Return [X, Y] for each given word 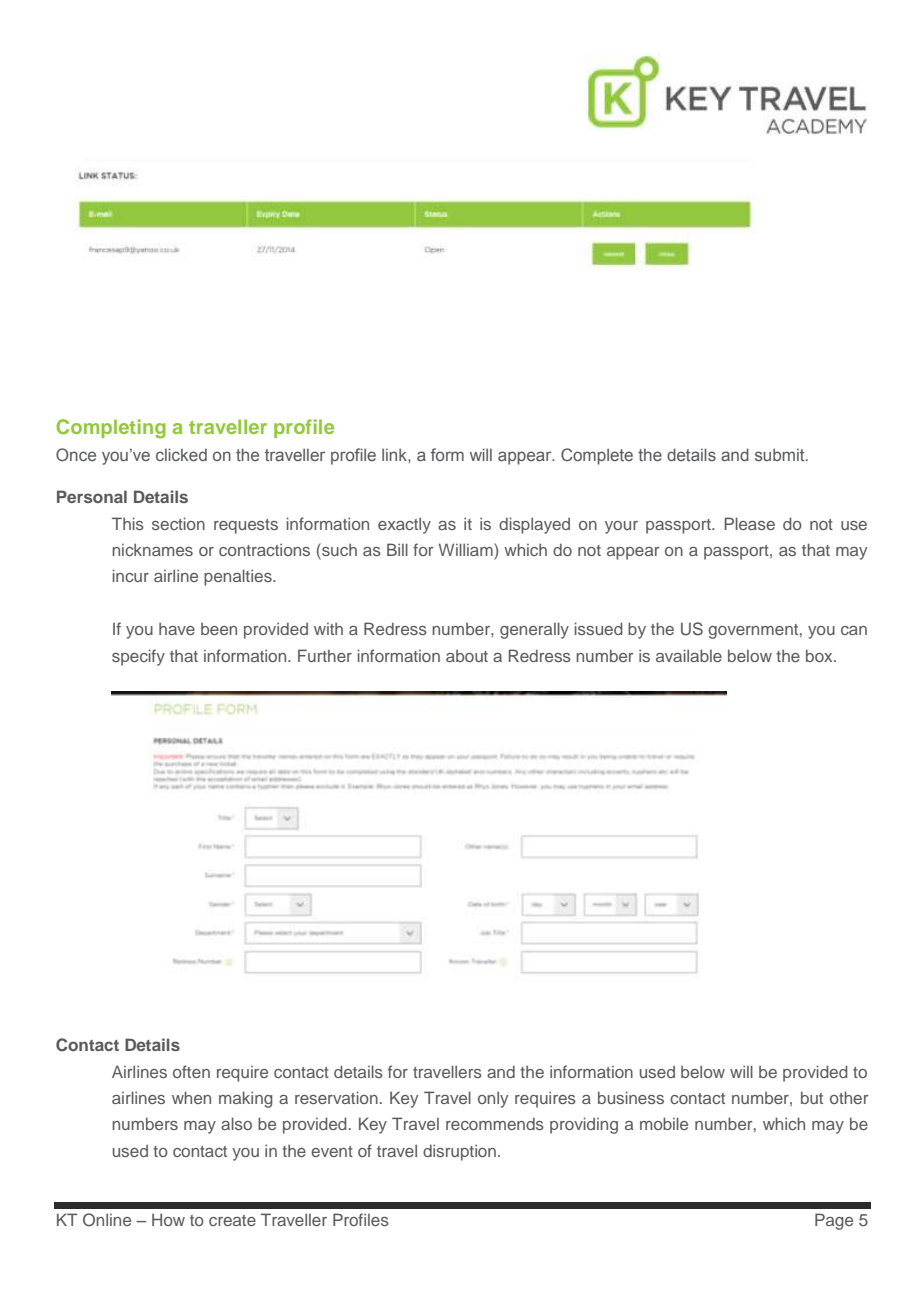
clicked [181, 454]
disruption [459, 1152]
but [812, 1097]
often [191, 1071]
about [467, 656]
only [493, 1099]
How [168, 1219]
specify [138, 657]
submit [781, 454]
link [395, 454]
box [820, 655]
